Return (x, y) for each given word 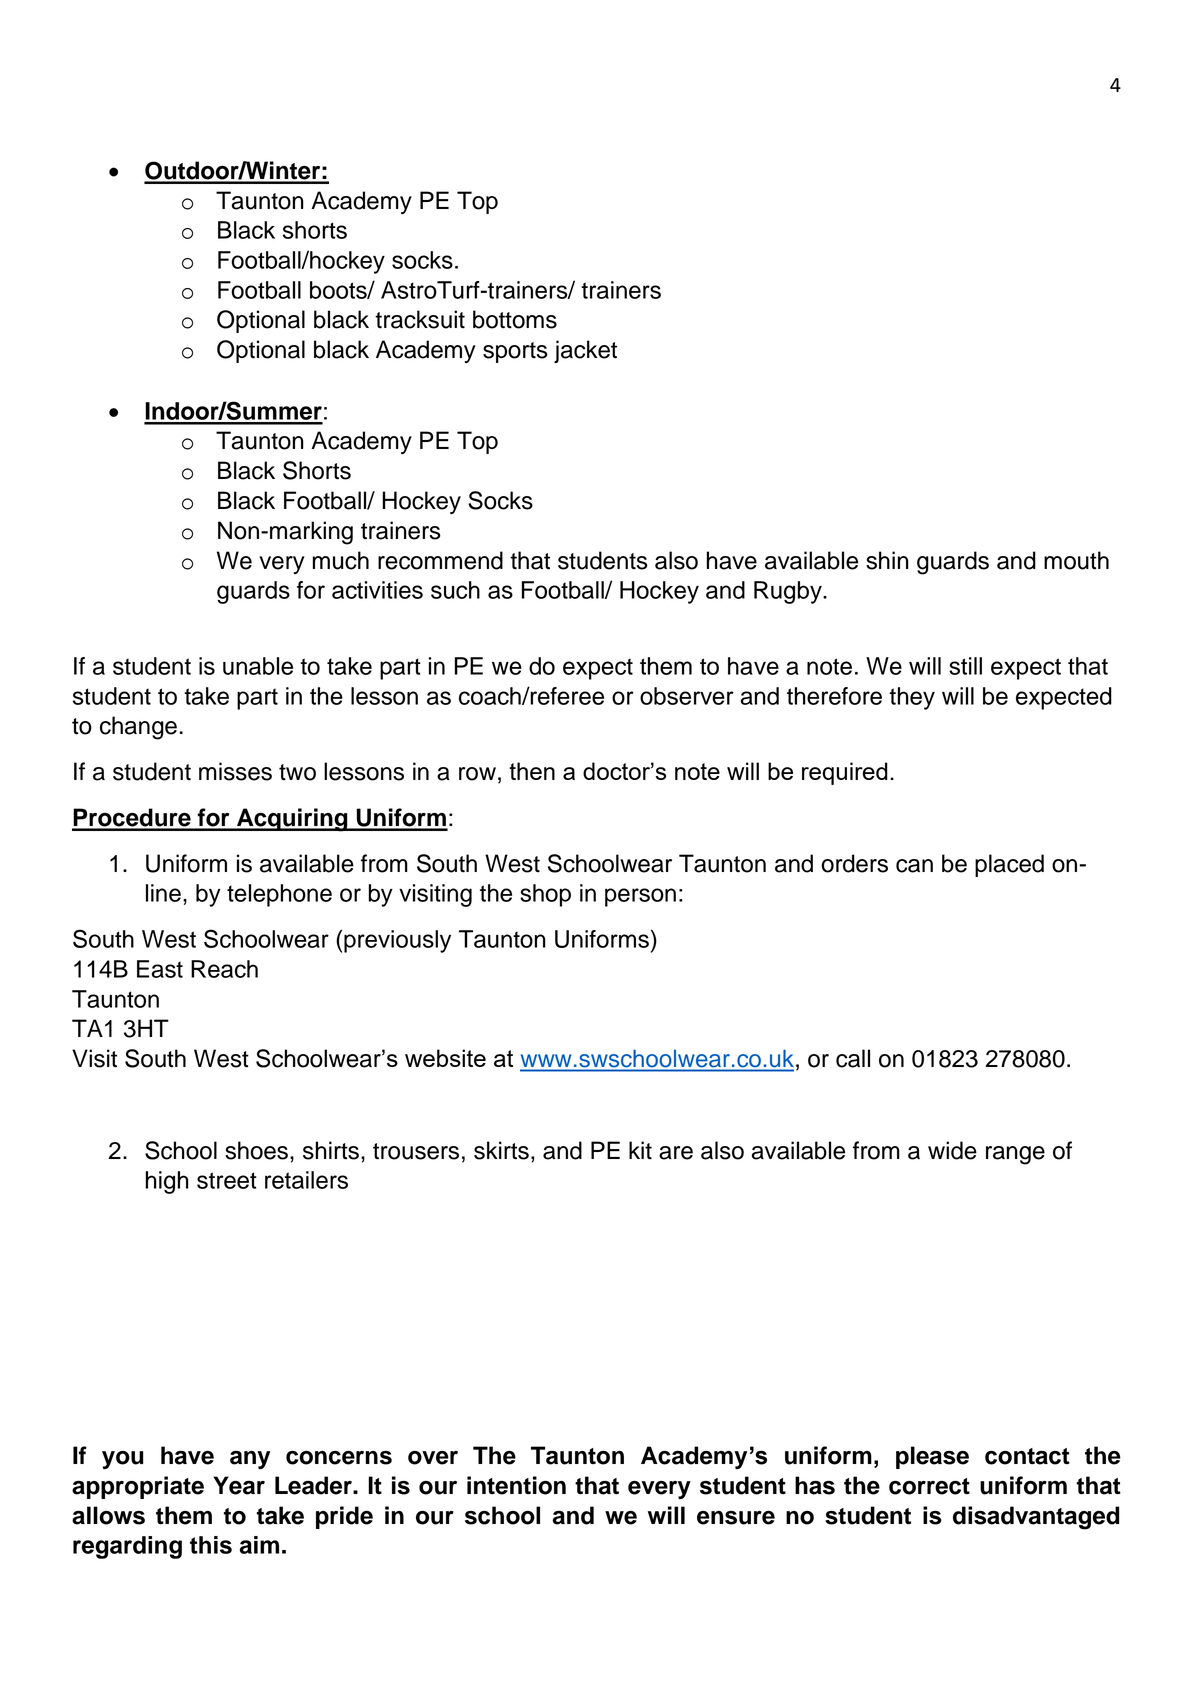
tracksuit (420, 319)
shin (887, 560)
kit (640, 1150)
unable (258, 666)
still (965, 666)
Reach (224, 969)
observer (687, 696)
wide (952, 1150)
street (227, 1180)
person (640, 897)
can (914, 866)
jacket (585, 351)
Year (239, 1485)
